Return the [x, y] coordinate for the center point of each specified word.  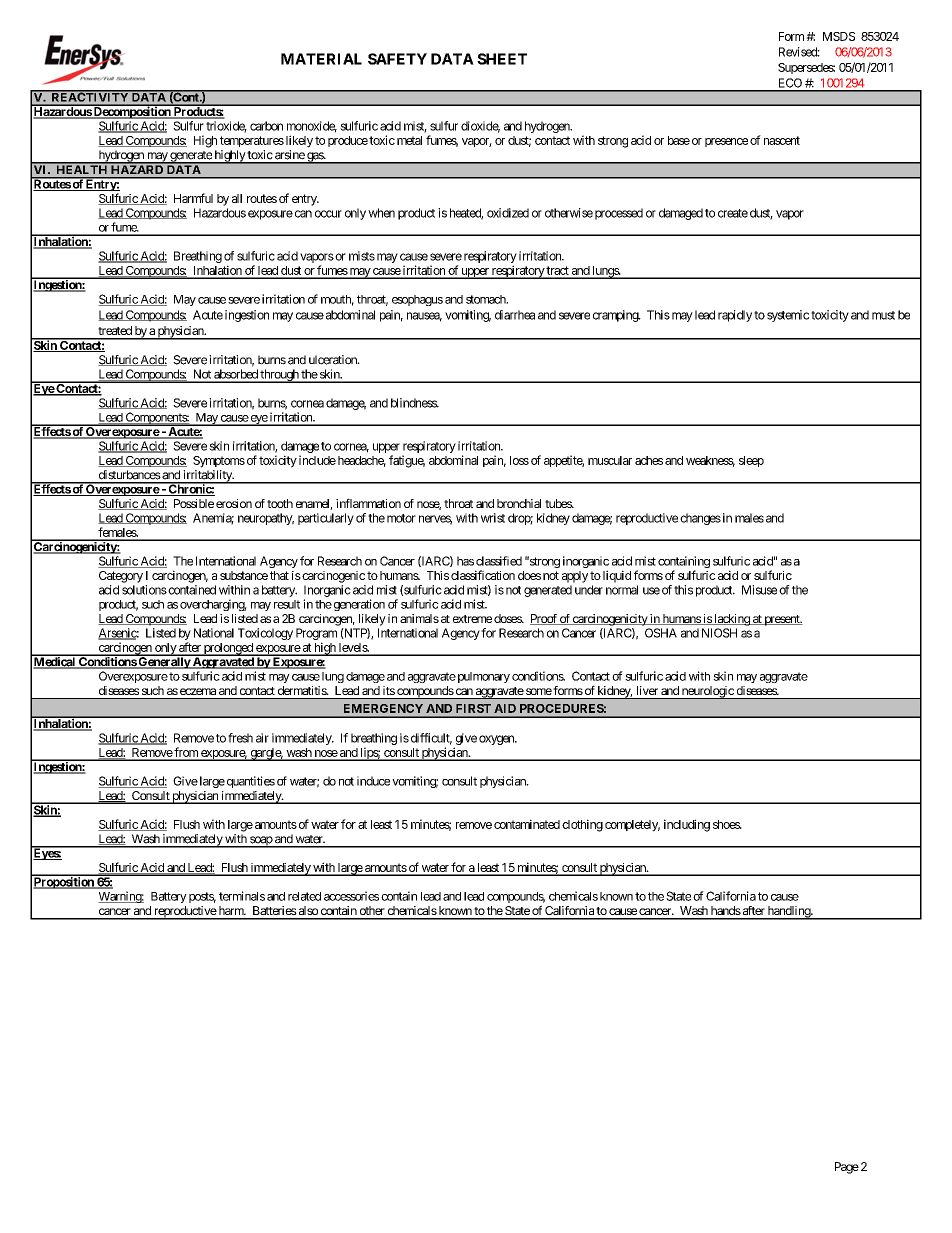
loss [519, 460]
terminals [242, 896]
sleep [751, 461]
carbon [266, 126]
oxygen [497, 740]
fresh [240, 738]
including [687, 825]
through [279, 376]
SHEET [502, 59]
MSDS [839, 36]
